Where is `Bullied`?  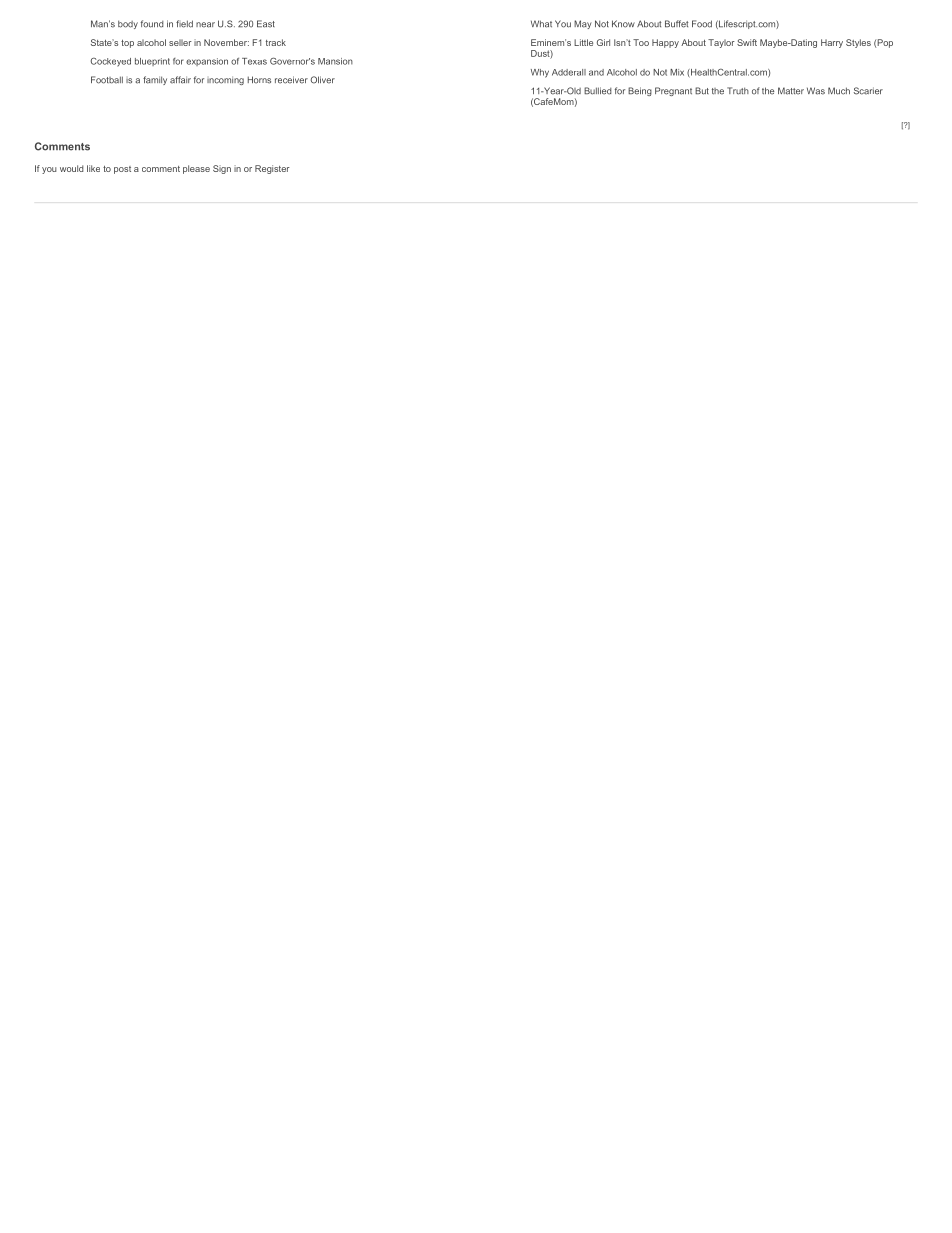 Bullied is located at coordinates (598, 91).
